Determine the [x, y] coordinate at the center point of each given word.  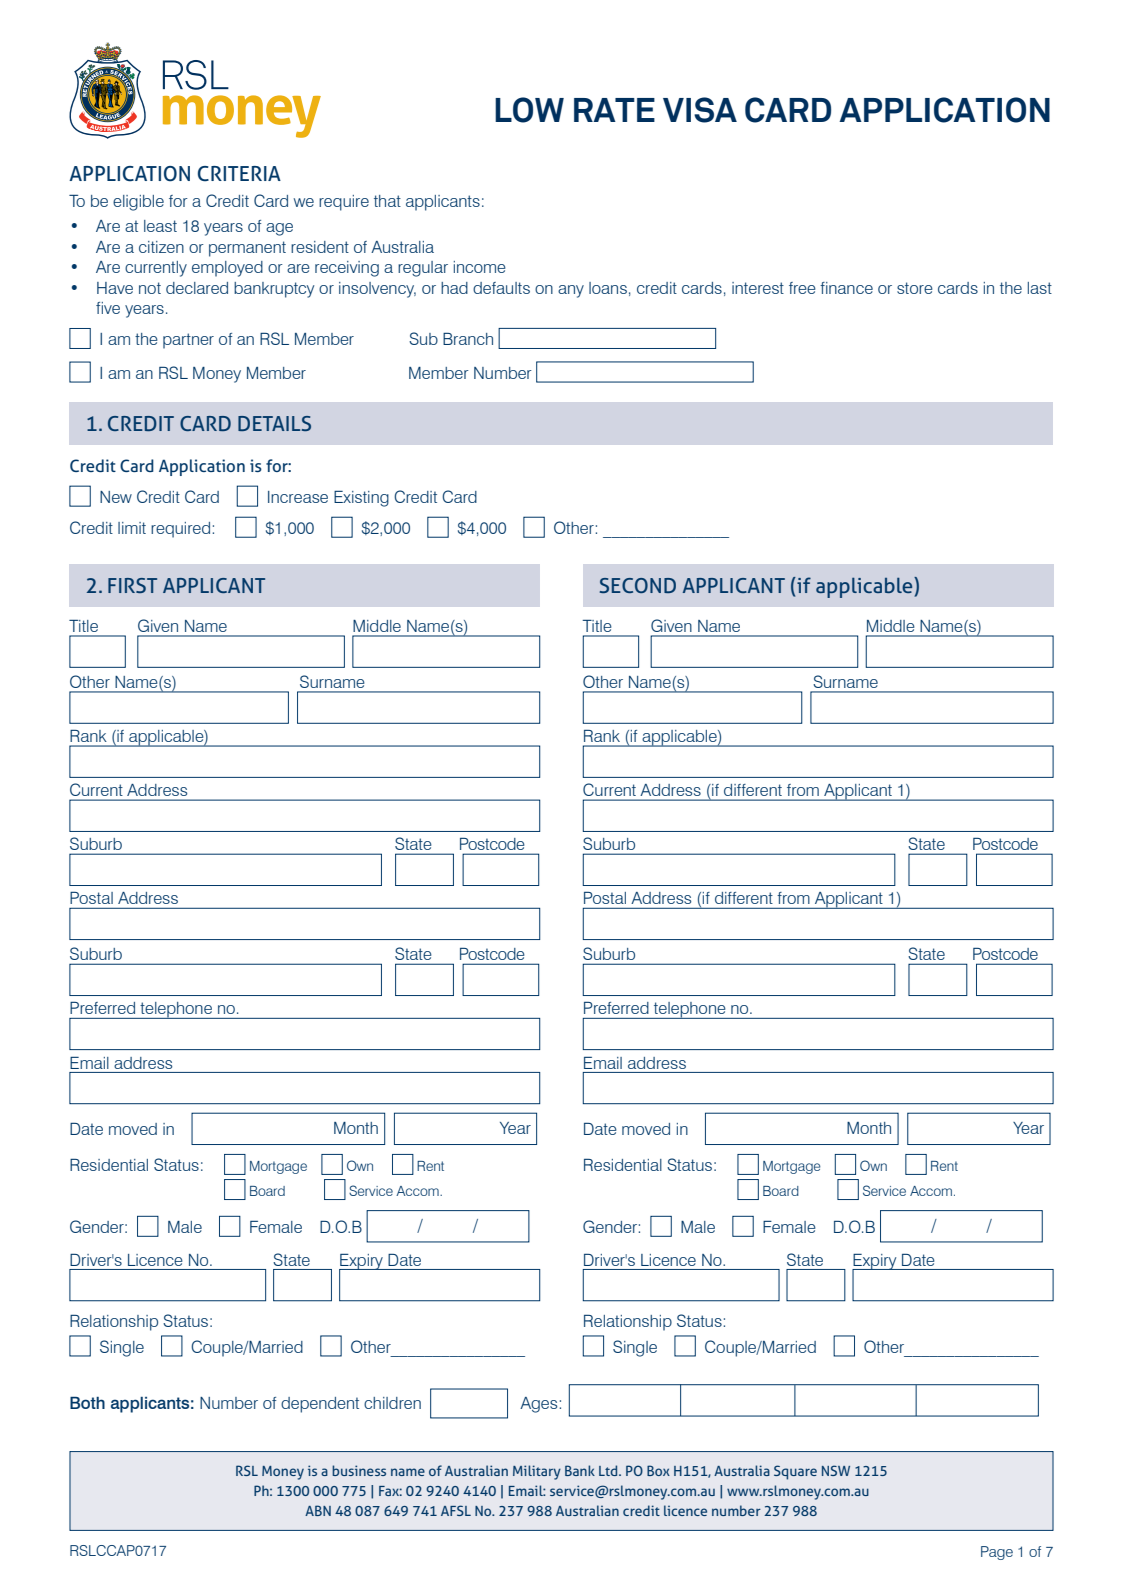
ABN [318, 1510]
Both [87, 1403]
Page [997, 1553]
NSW [836, 1470]
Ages [538, 1405]
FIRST [132, 585]
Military [537, 1472]
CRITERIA [239, 174]
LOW [529, 110]
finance [846, 288]
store [915, 288]
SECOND [638, 585]
